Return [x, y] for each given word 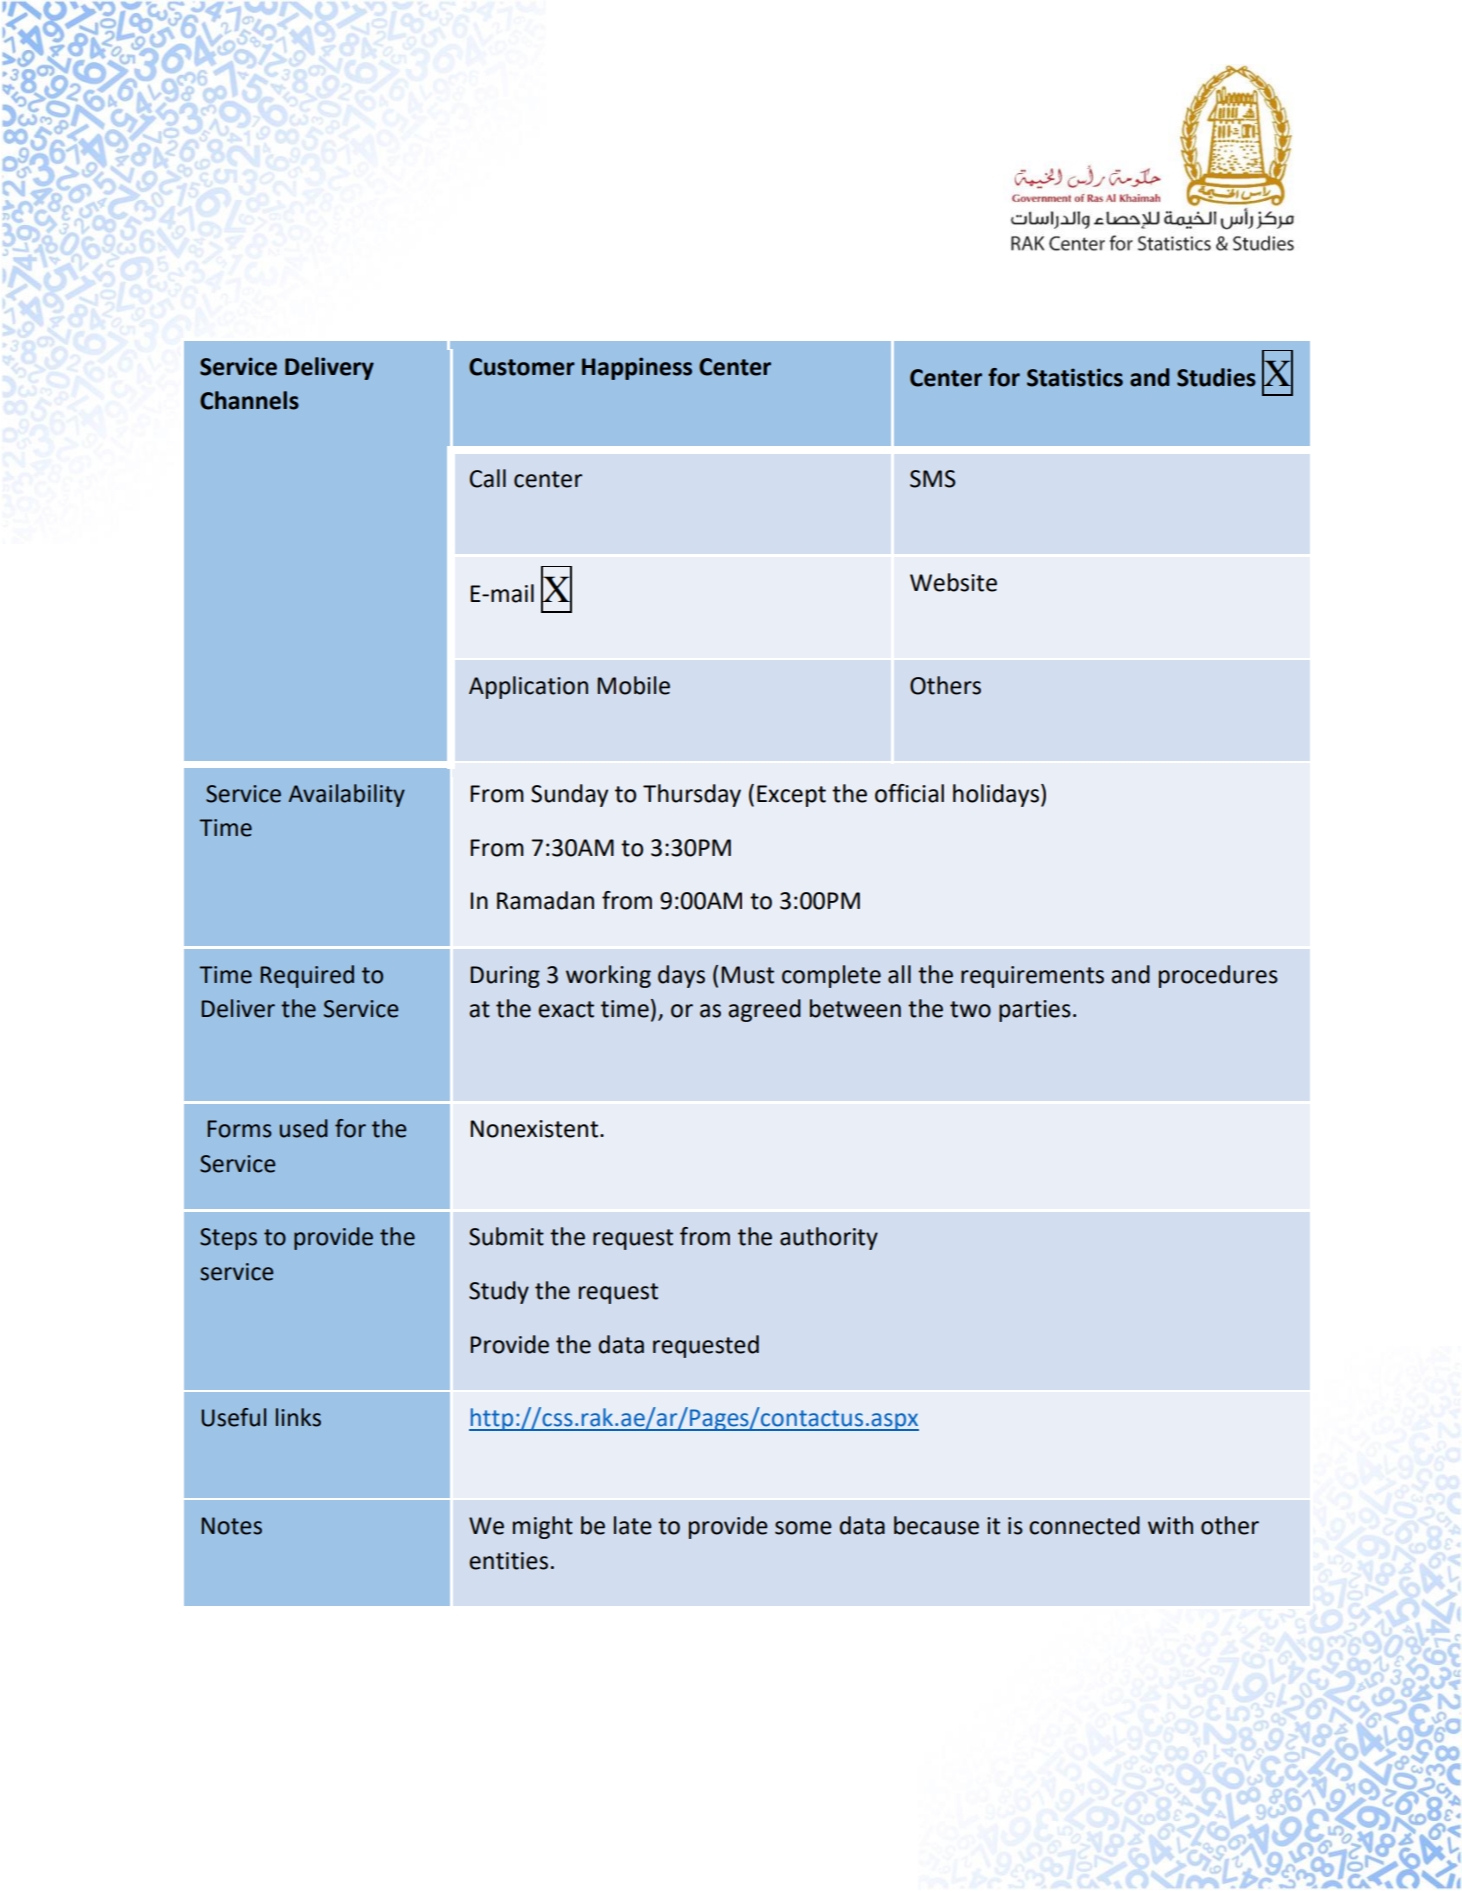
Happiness [637, 368]
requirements [1032, 977]
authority [829, 1238]
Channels [249, 400]
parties [1035, 1011]
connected [1084, 1525]
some [803, 1528]
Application [528, 687]
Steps [228, 1239]
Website [953, 582]
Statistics [1075, 377]
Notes [231, 1526]
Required [307, 976]
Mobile [633, 685]
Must [747, 975]
